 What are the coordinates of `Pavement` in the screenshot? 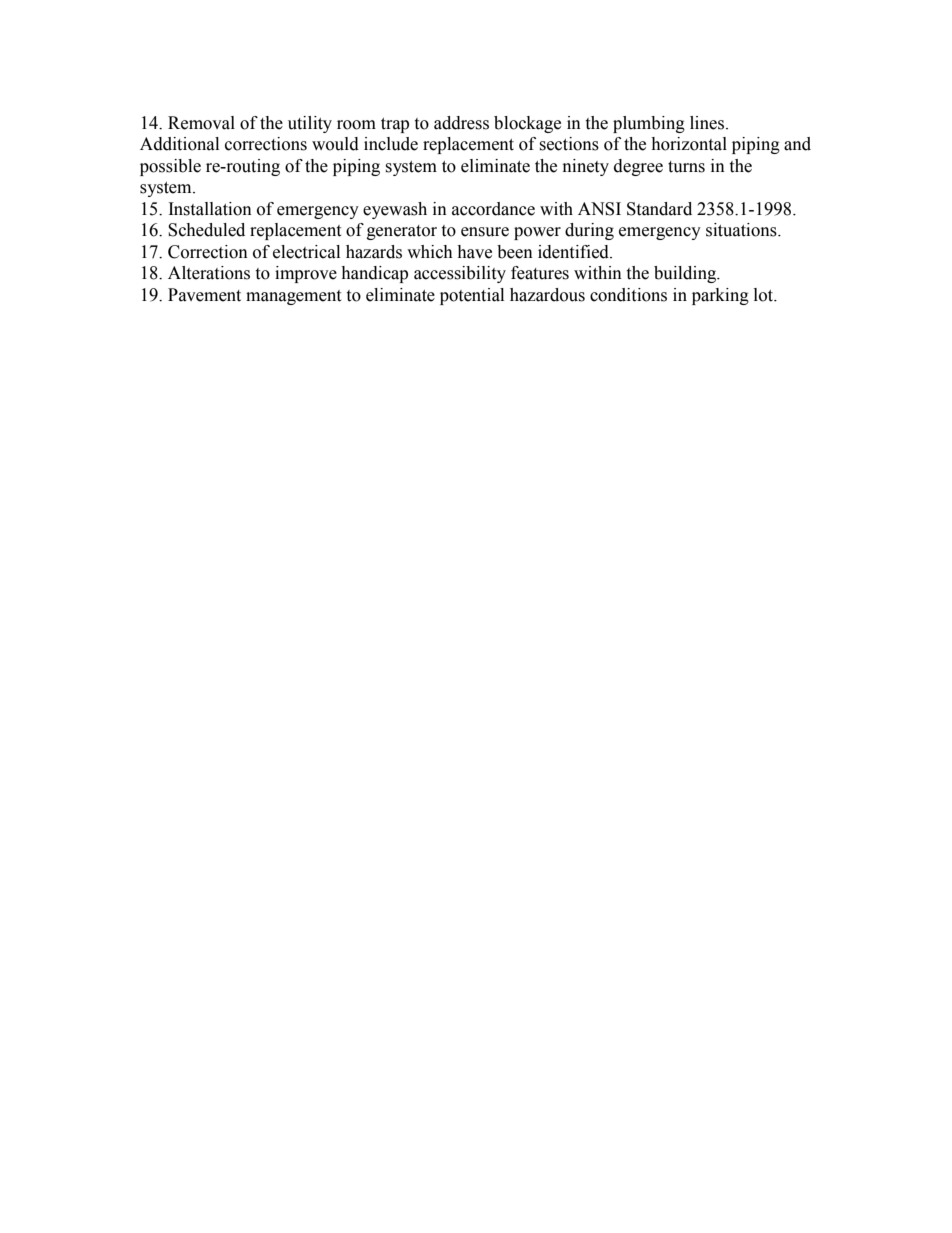 It's located at (204, 295).
